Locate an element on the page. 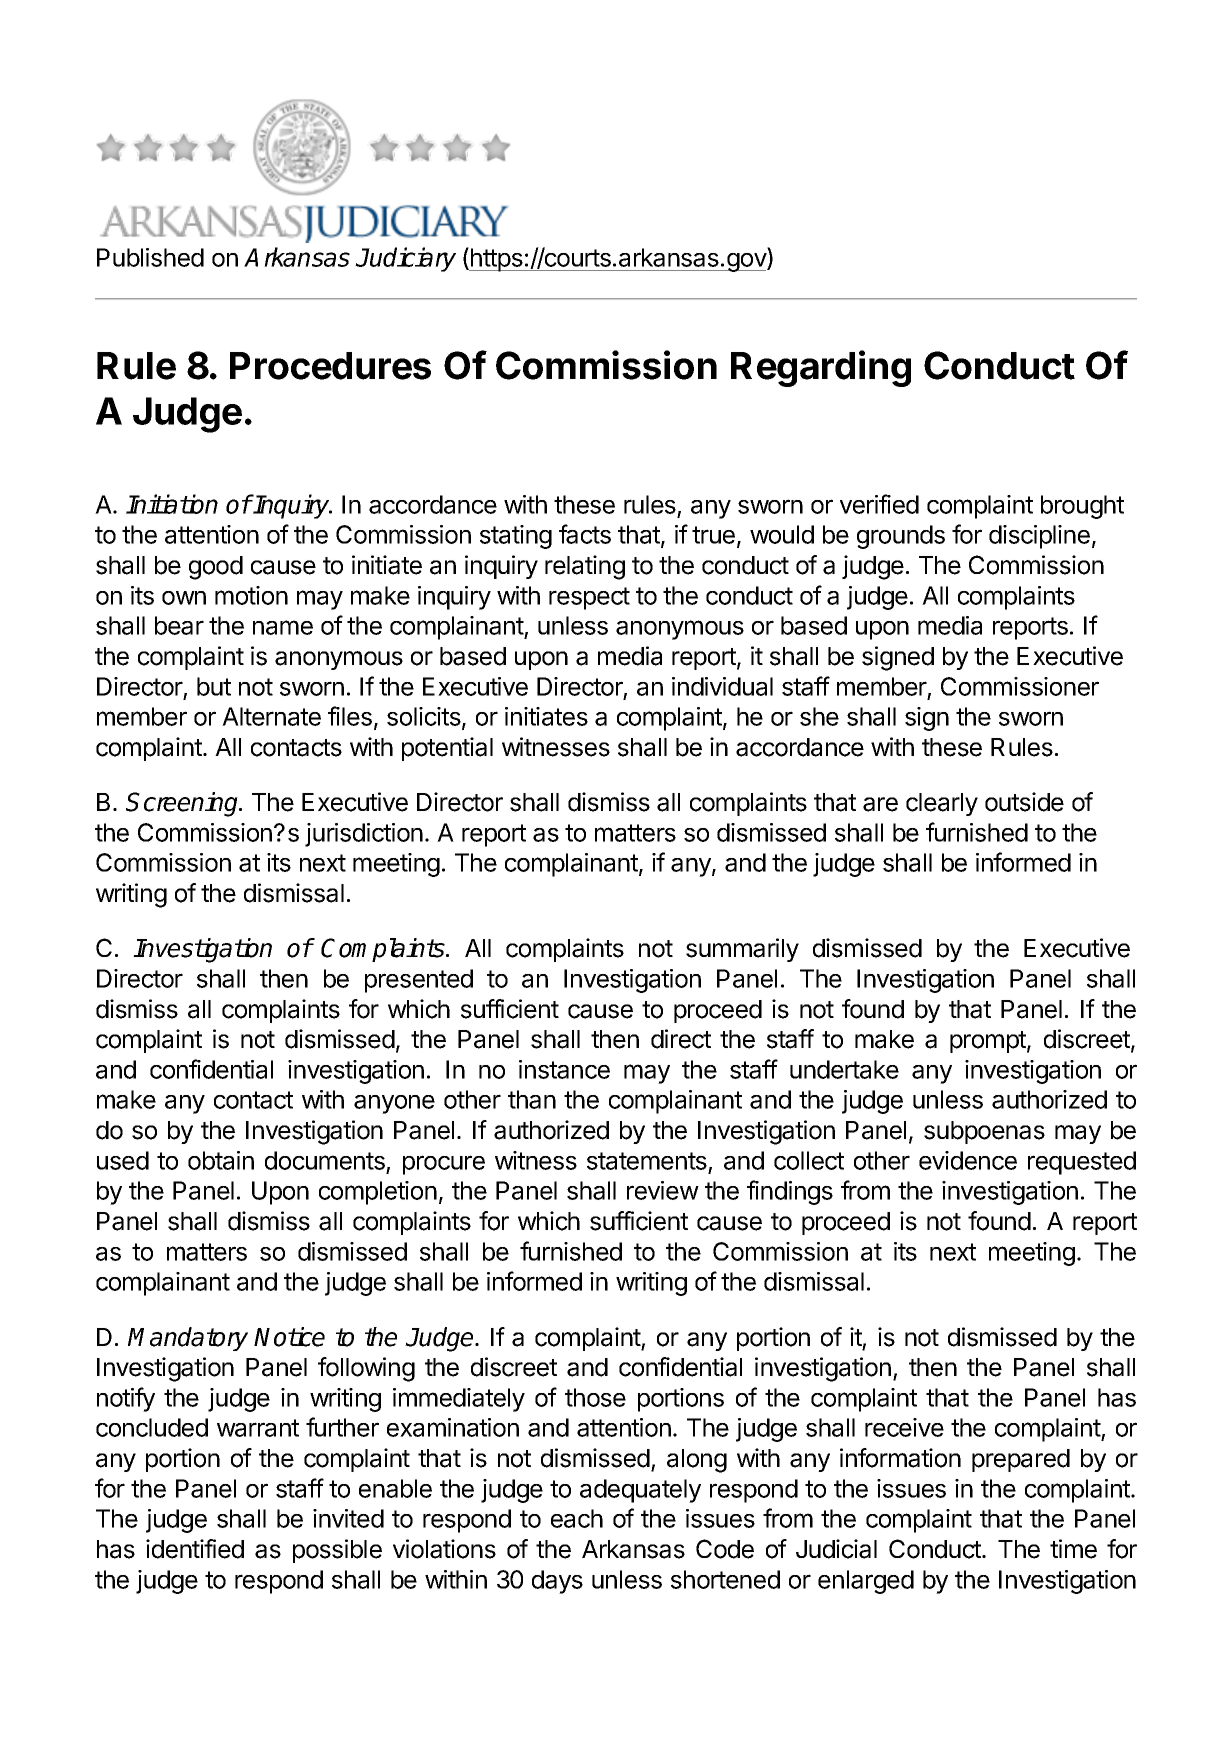 The image size is (1232, 1742). identified is located at coordinates (195, 1549).
